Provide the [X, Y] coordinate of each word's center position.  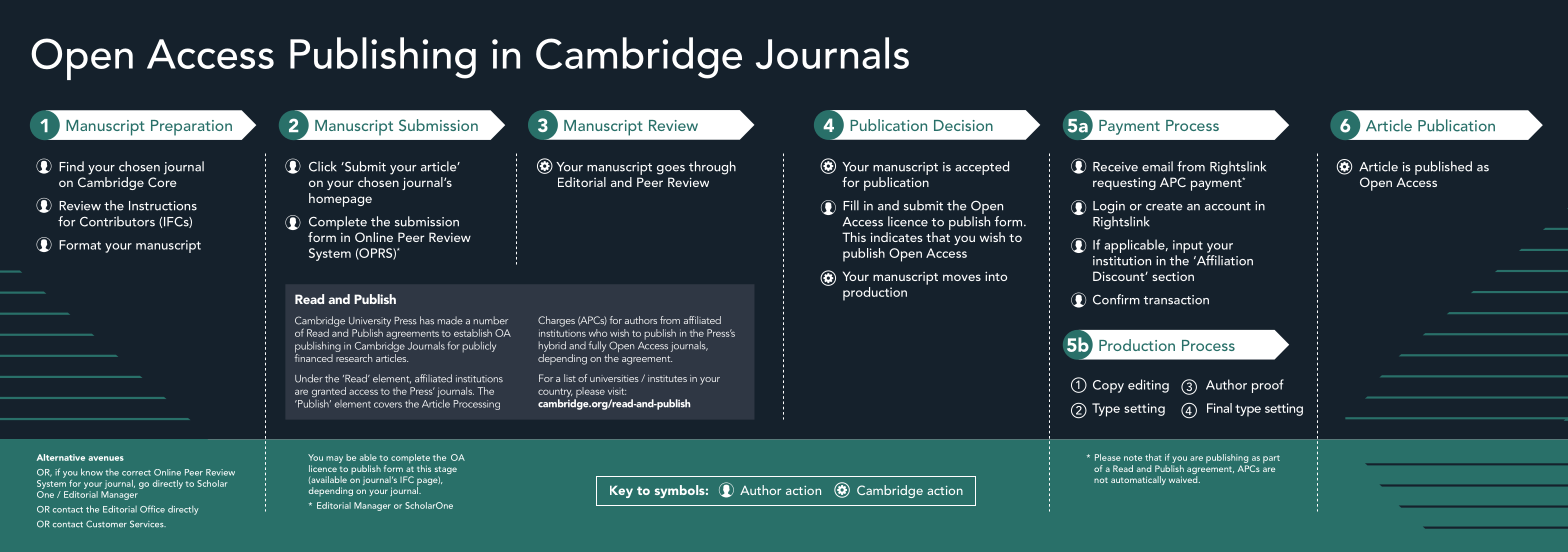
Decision [963, 125]
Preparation [191, 128]
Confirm [1116, 299]
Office [152, 509]
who [598, 333]
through [712, 168]
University [370, 322]
